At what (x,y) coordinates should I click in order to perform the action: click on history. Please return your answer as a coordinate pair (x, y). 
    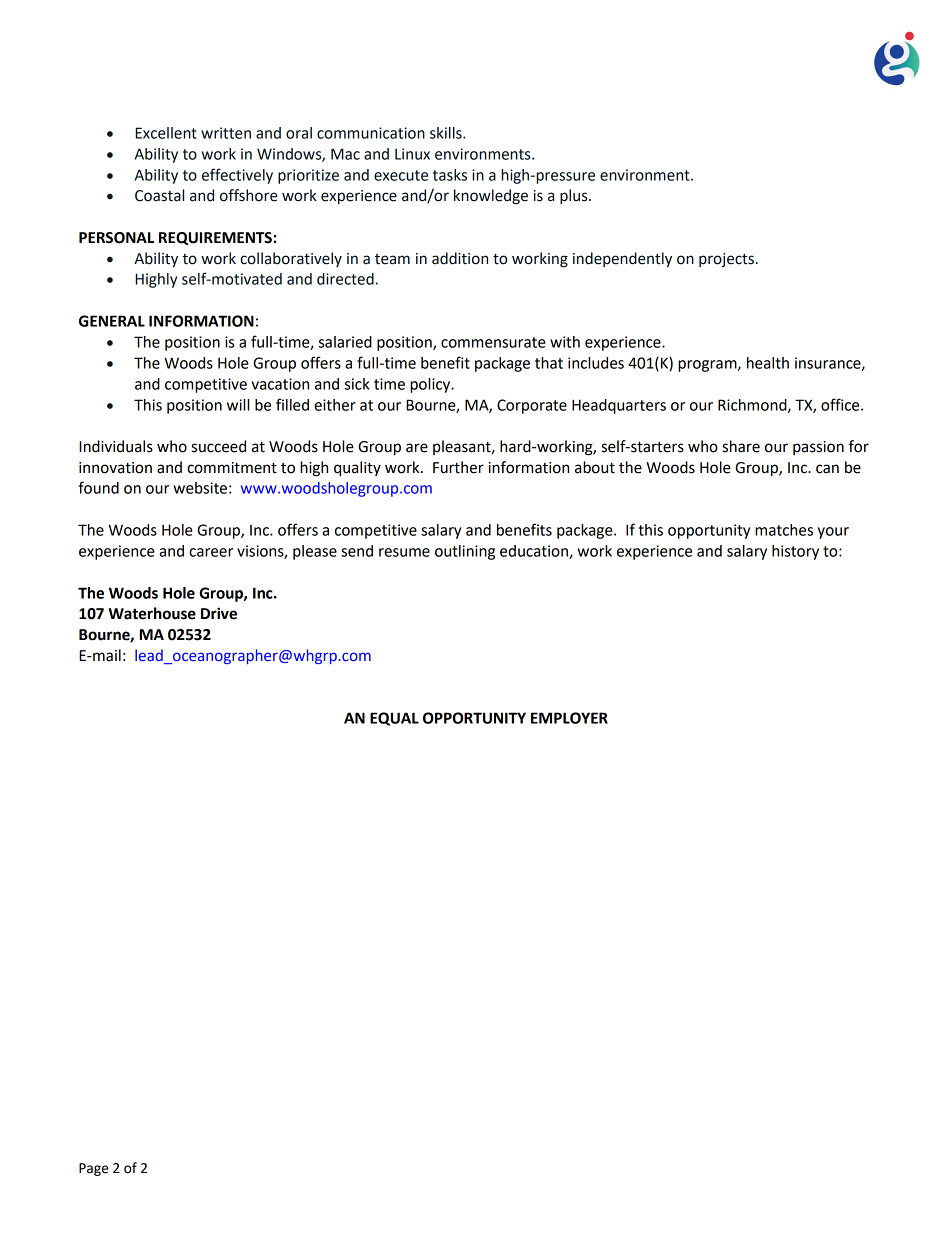
    Looking at the image, I should click on (795, 552).
